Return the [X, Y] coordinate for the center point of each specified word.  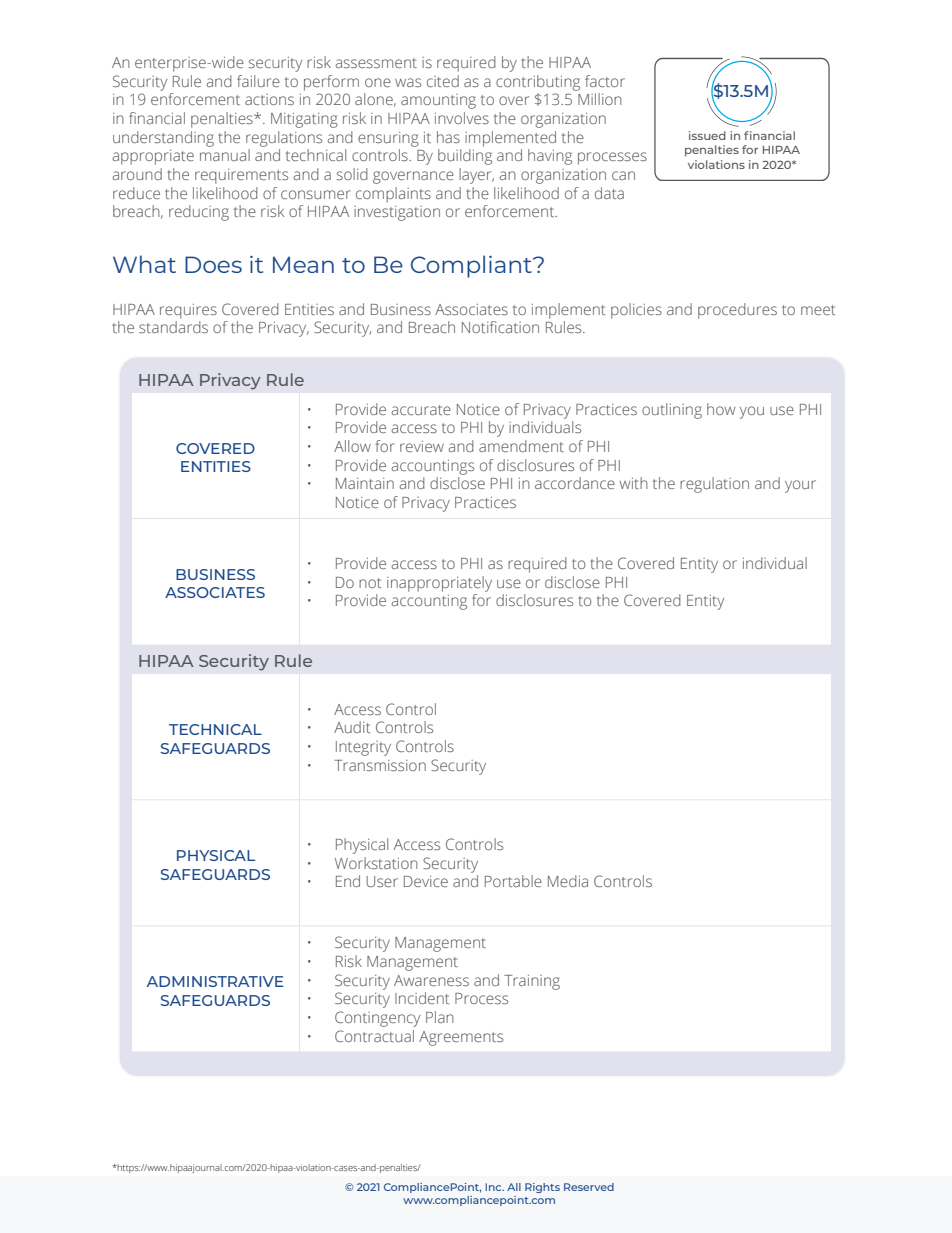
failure [258, 81]
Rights [542, 1188]
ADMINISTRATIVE [215, 981]
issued [707, 135]
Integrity [363, 748]
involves [462, 118]
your [800, 486]
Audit [352, 727]
